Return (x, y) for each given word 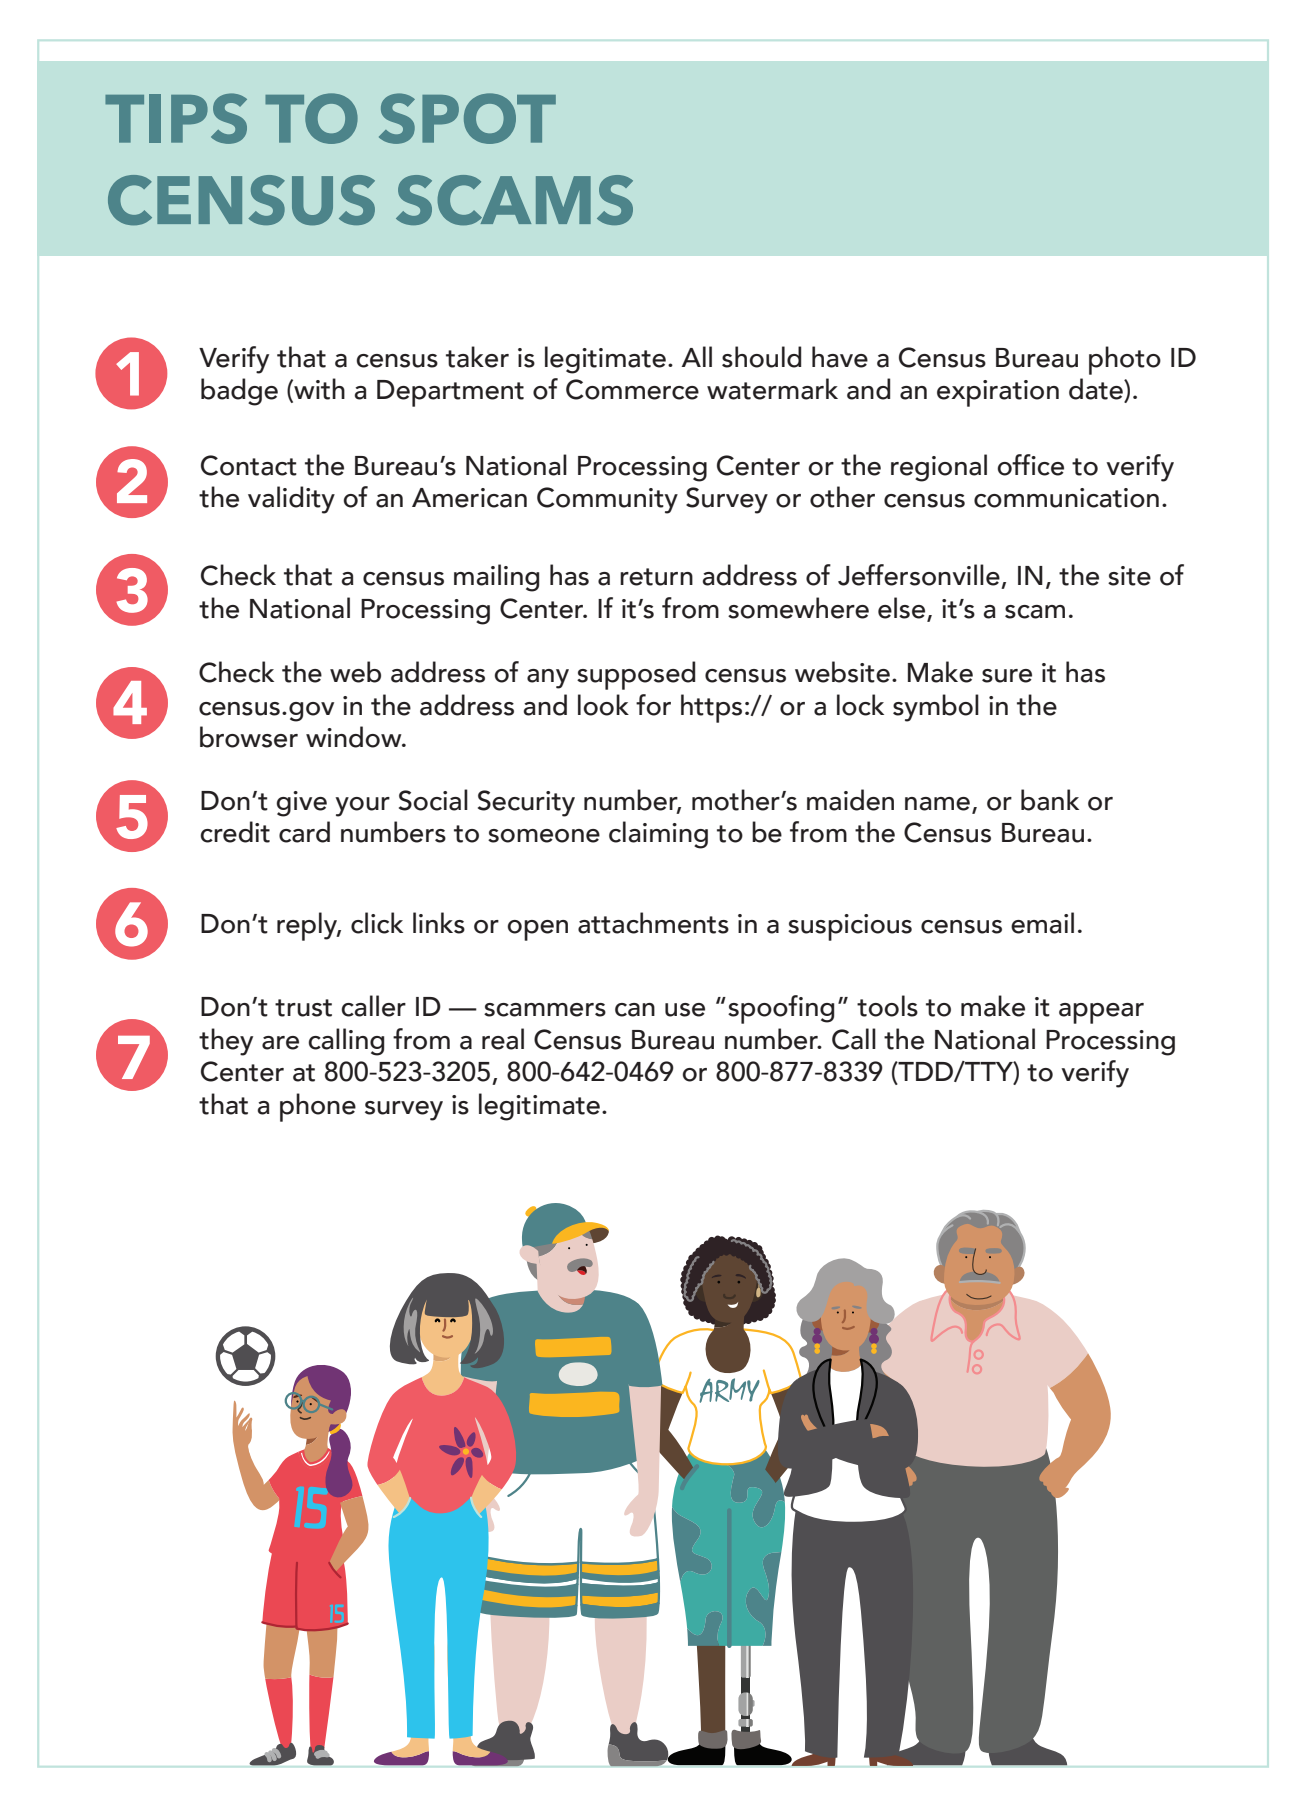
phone (318, 1107)
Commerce (632, 389)
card (304, 832)
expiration (998, 393)
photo (1125, 360)
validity (291, 500)
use (685, 1010)
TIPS (176, 118)
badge (239, 392)
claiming (658, 835)
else (901, 608)
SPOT (467, 118)
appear (1101, 1013)
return (656, 577)
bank (1050, 800)
